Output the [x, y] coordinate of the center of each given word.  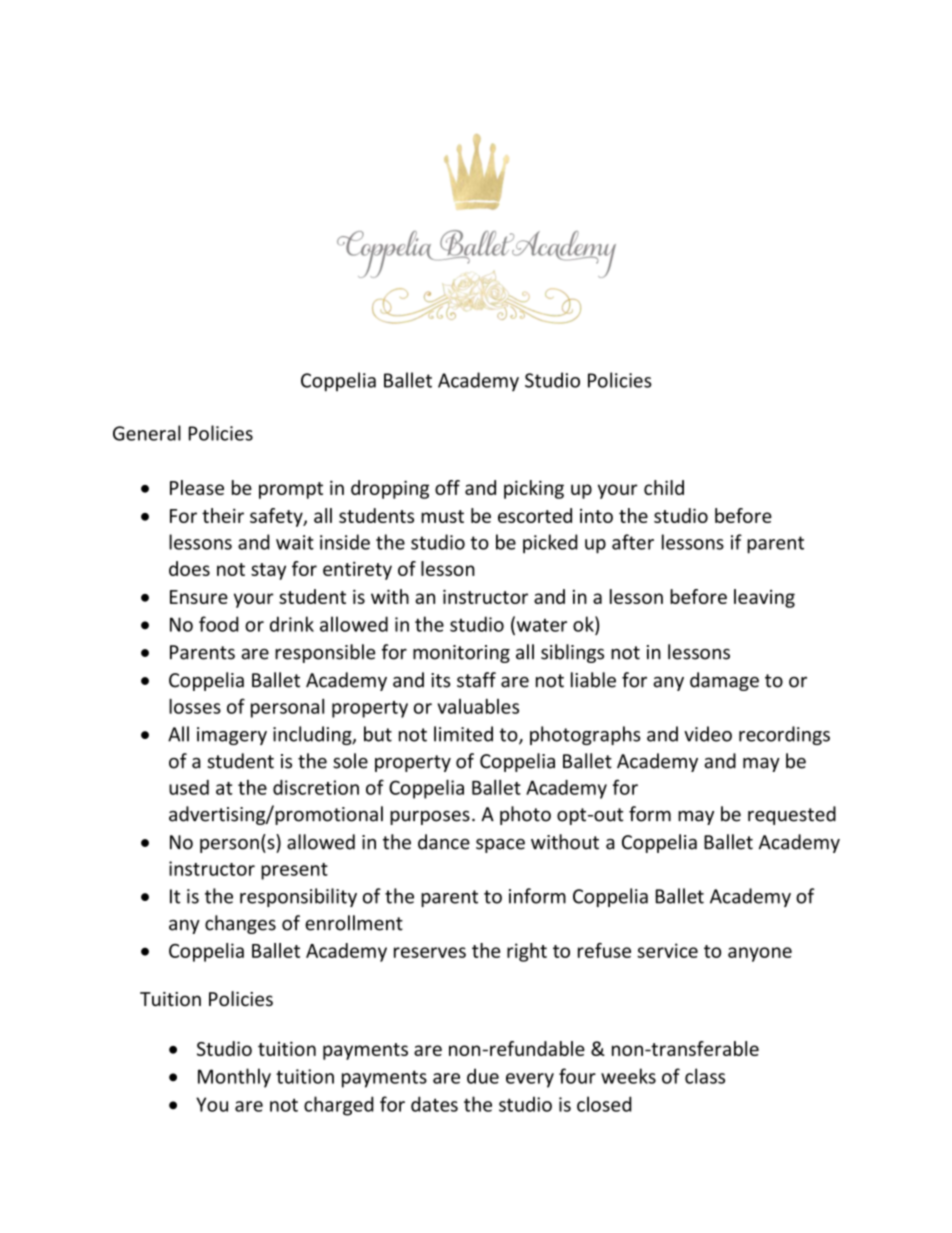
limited [463, 734]
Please [197, 487]
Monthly [234, 1078]
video [708, 734]
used [189, 787]
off [447, 487]
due [483, 1076]
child [664, 487]
